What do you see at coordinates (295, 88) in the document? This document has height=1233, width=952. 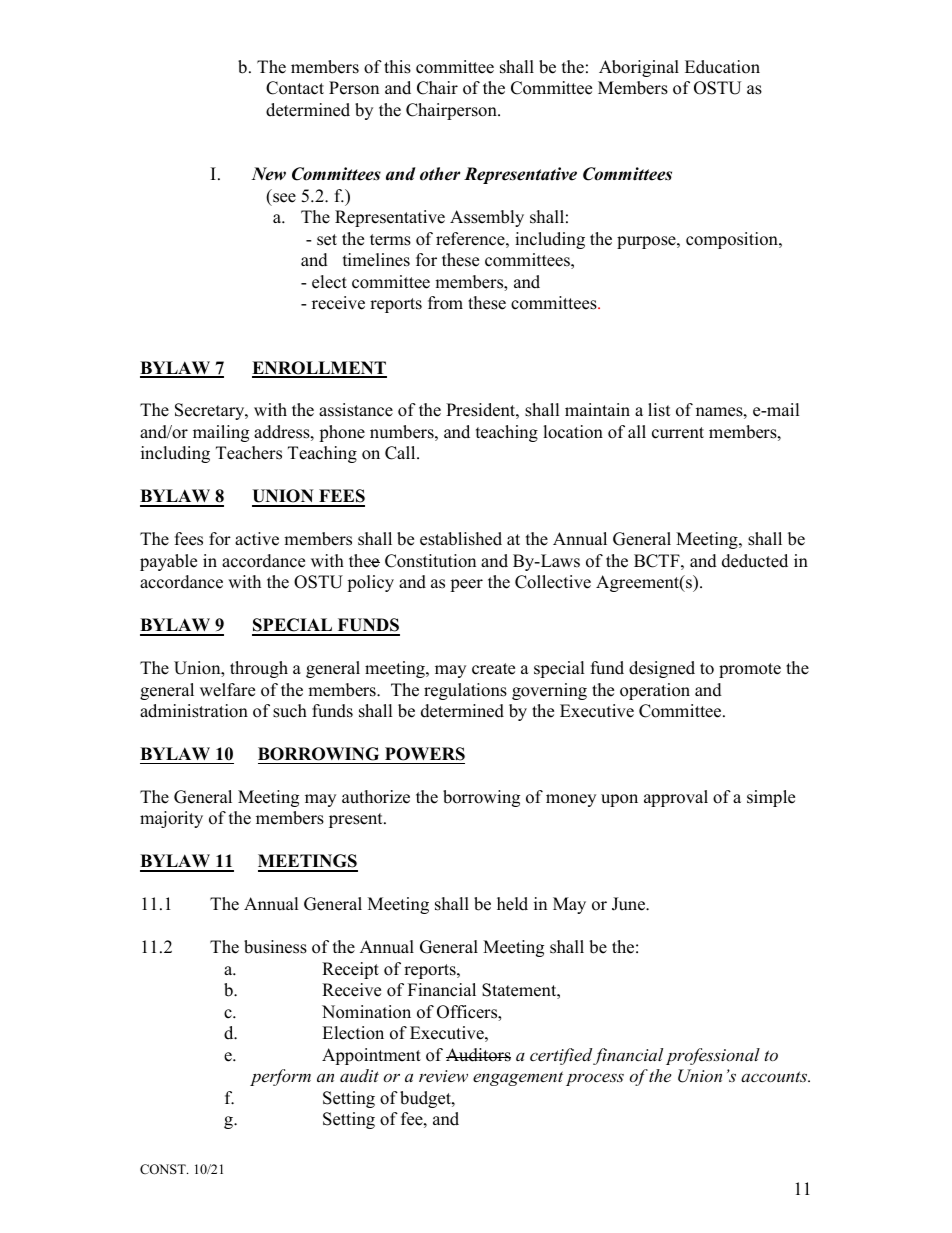 I see `Contact` at bounding box center [295, 88].
